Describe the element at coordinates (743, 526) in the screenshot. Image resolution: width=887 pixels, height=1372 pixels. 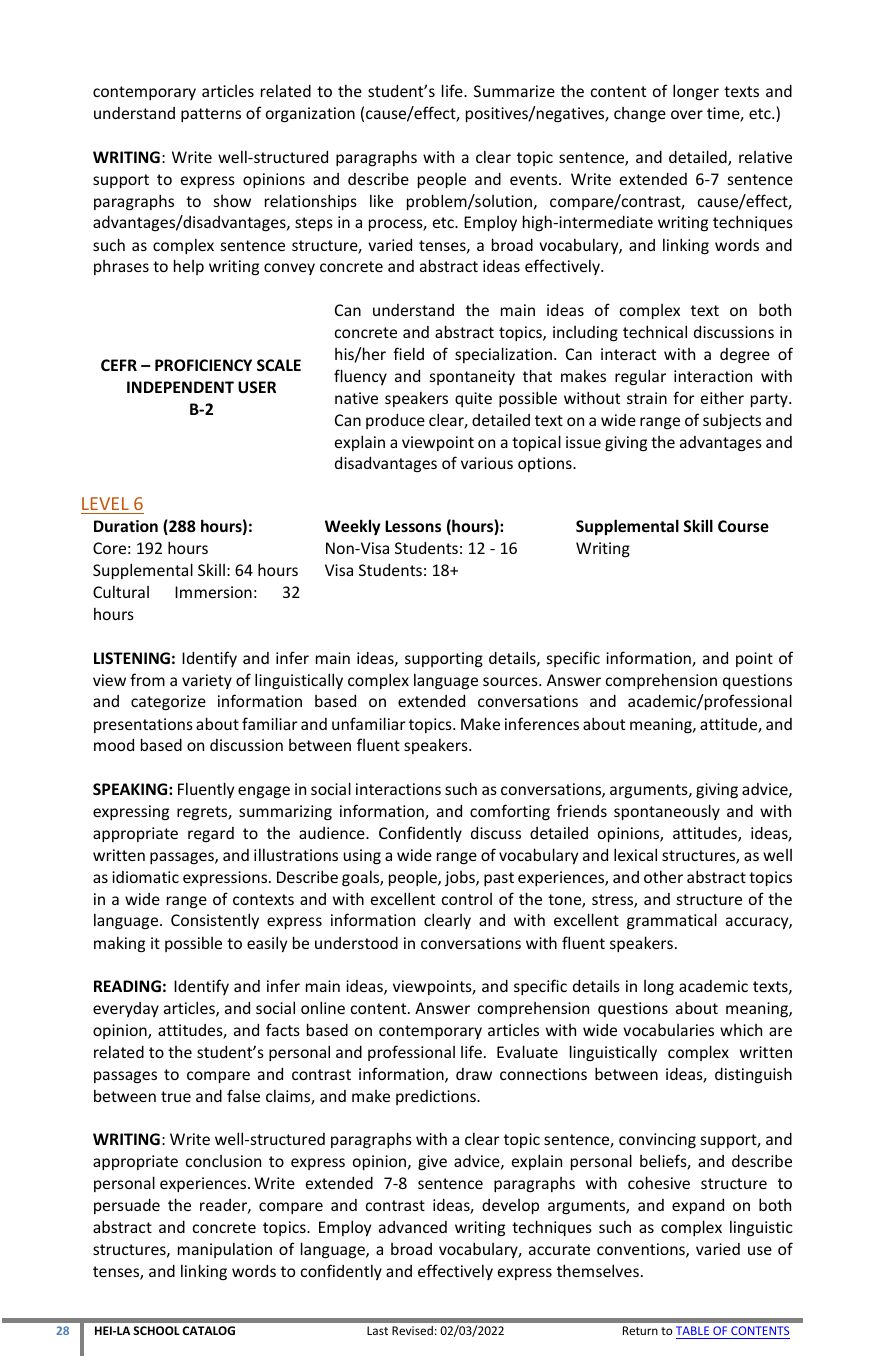
I see `Course` at that location.
